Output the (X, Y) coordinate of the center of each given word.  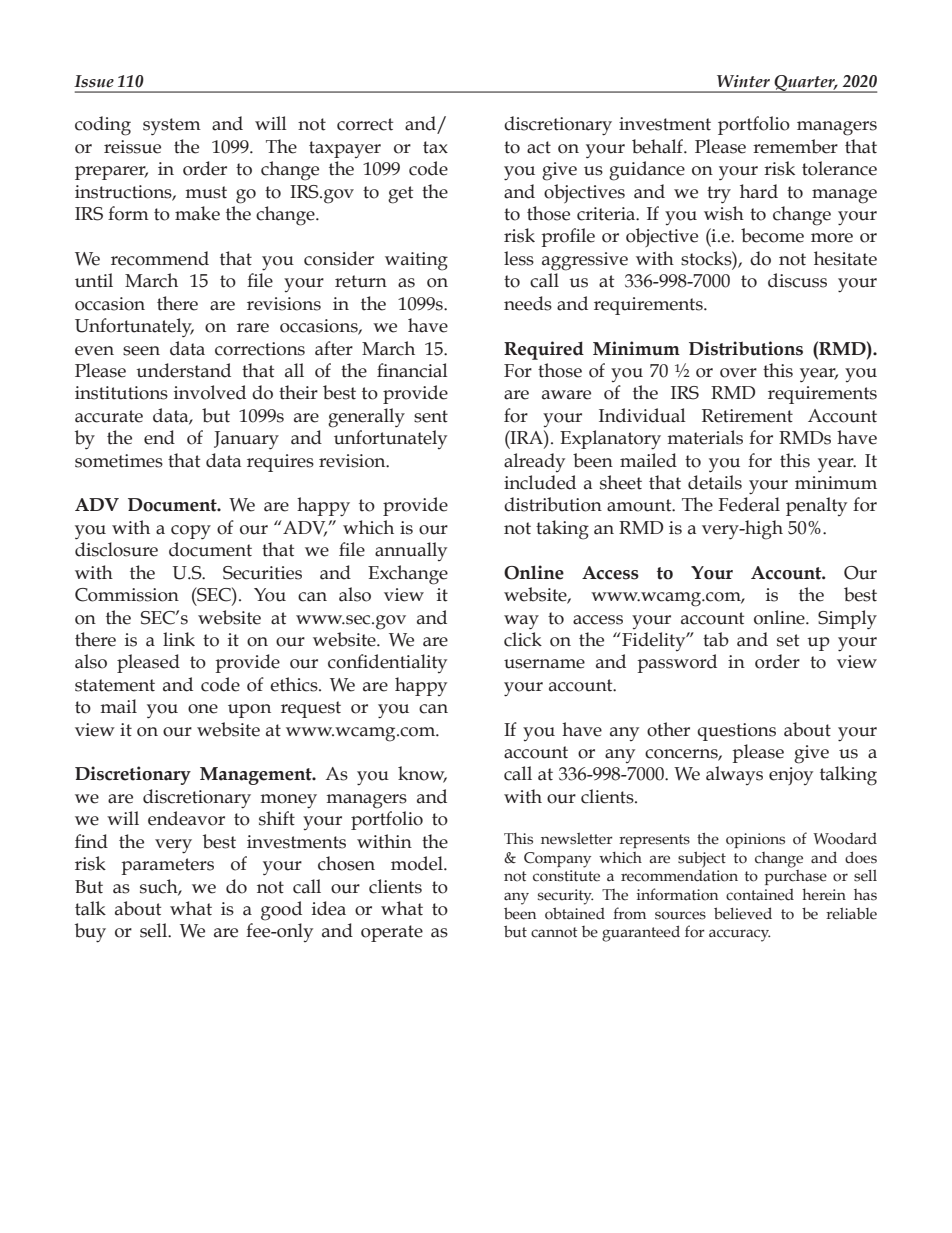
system (172, 126)
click (523, 639)
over (738, 373)
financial (412, 370)
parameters (167, 866)
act (539, 147)
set (788, 640)
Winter (743, 81)
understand (183, 370)
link (179, 639)
